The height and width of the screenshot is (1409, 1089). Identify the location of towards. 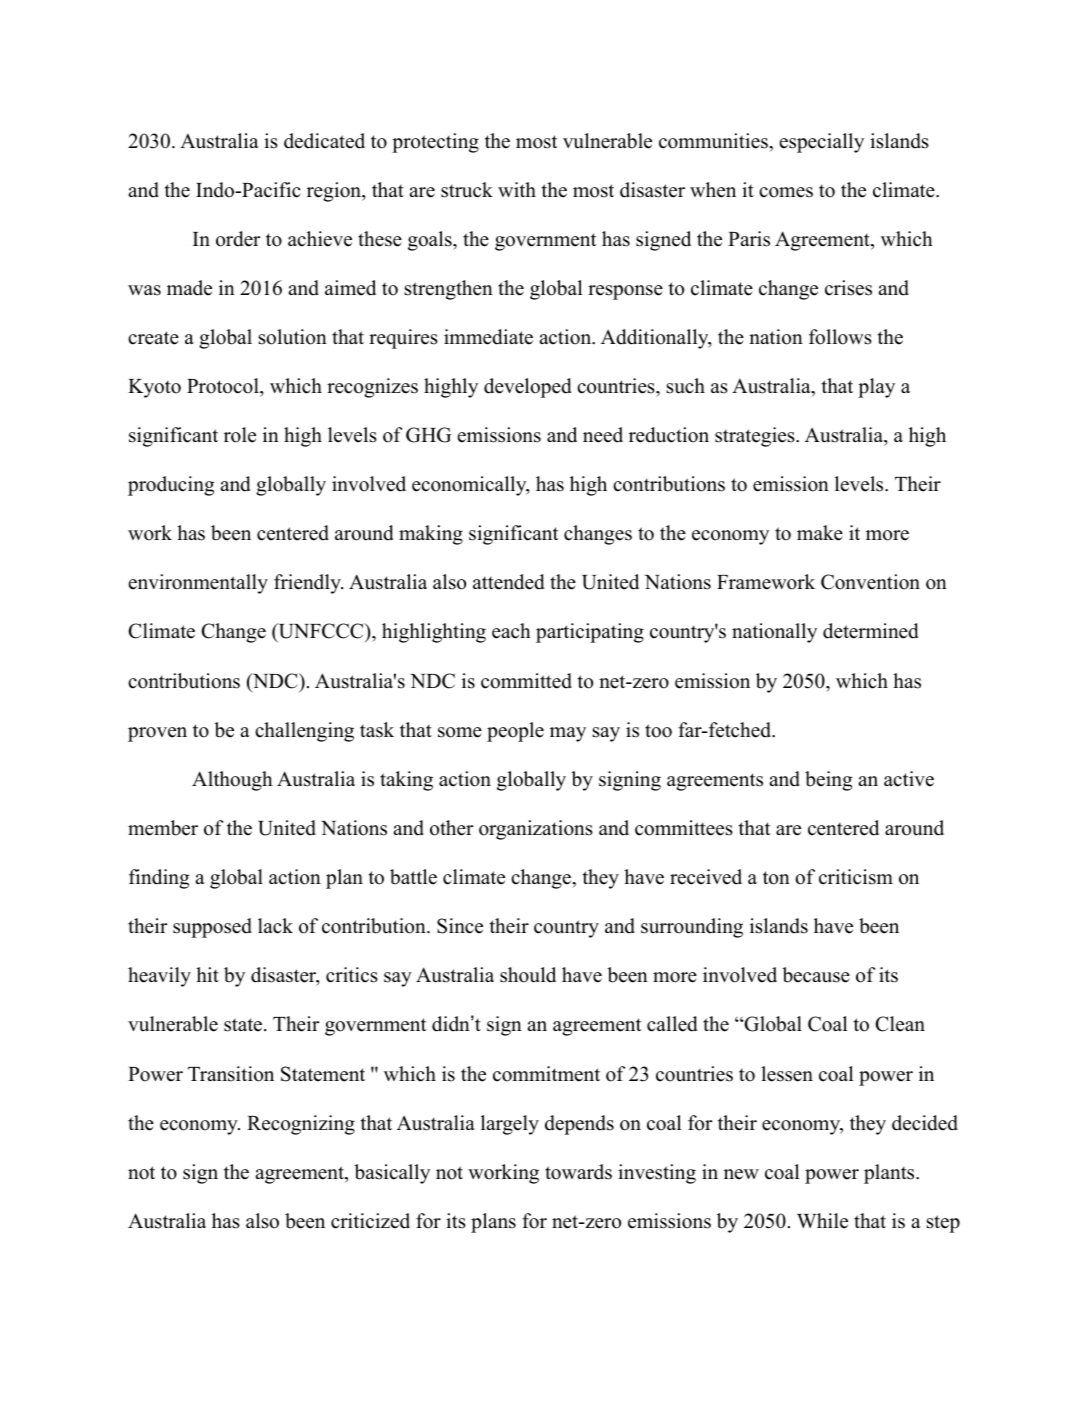
(578, 1172).
